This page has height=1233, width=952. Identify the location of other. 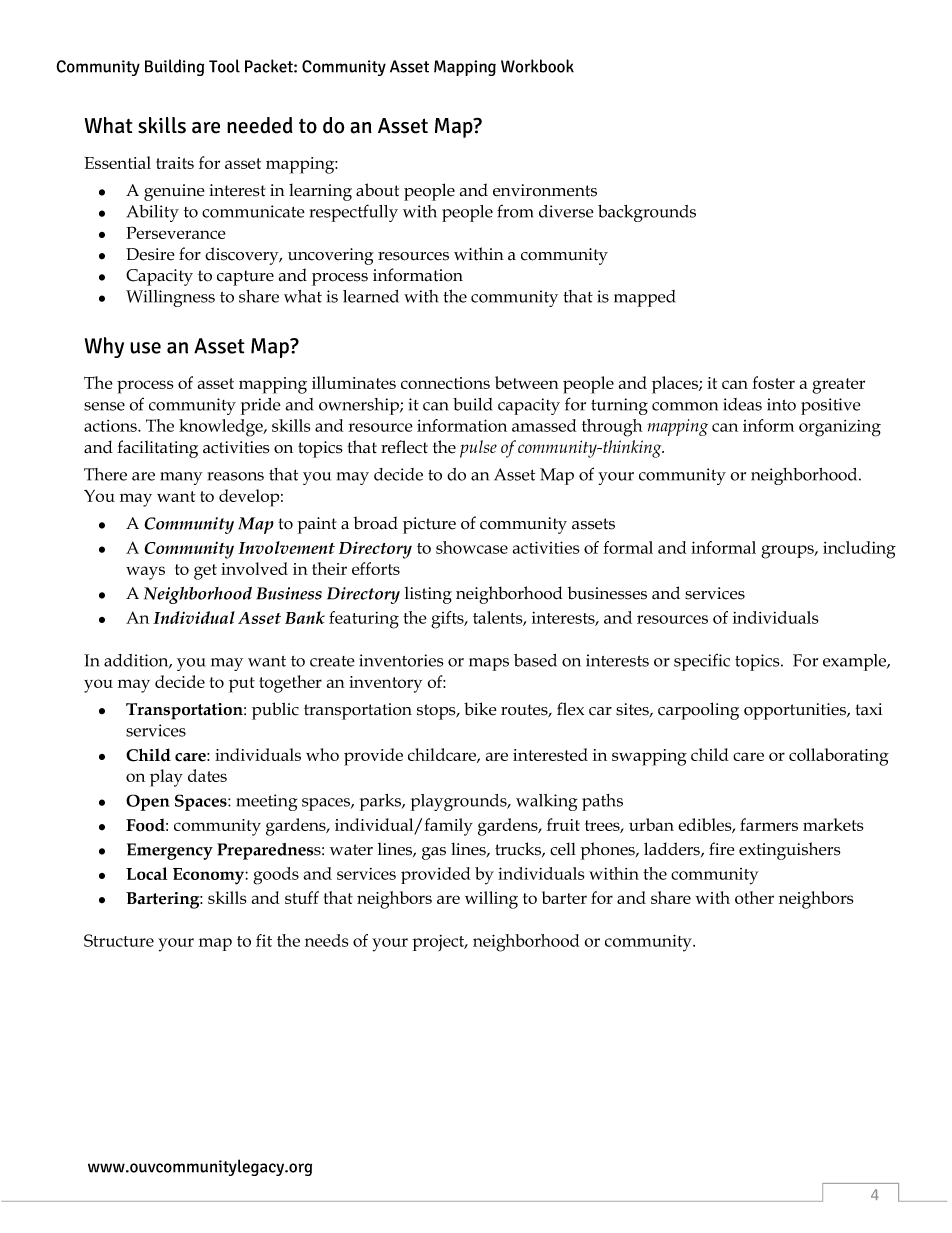
(754, 897).
